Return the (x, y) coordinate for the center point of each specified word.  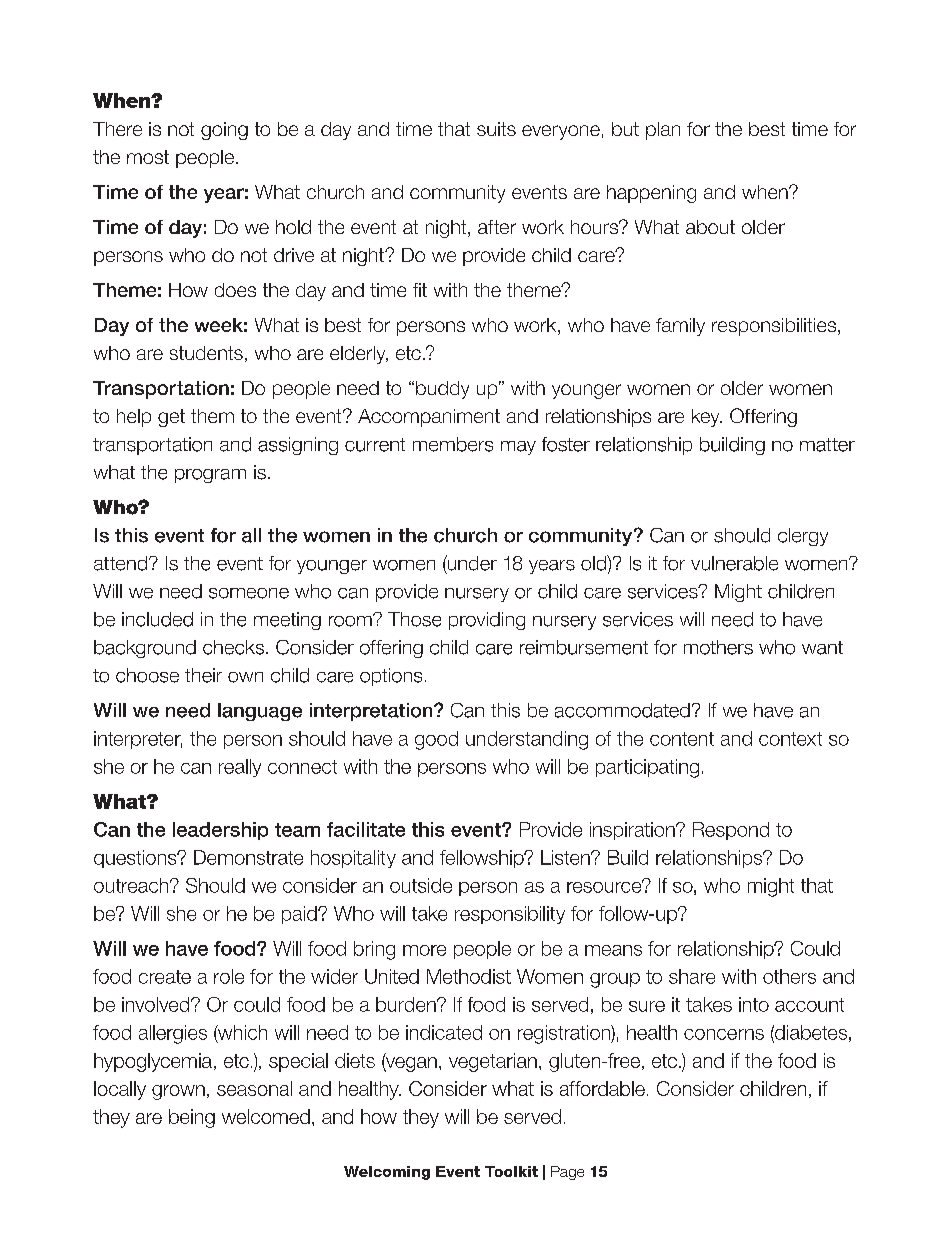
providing (487, 621)
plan (663, 131)
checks (233, 647)
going (224, 131)
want (822, 648)
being (192, 1118)
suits (496, 129)
